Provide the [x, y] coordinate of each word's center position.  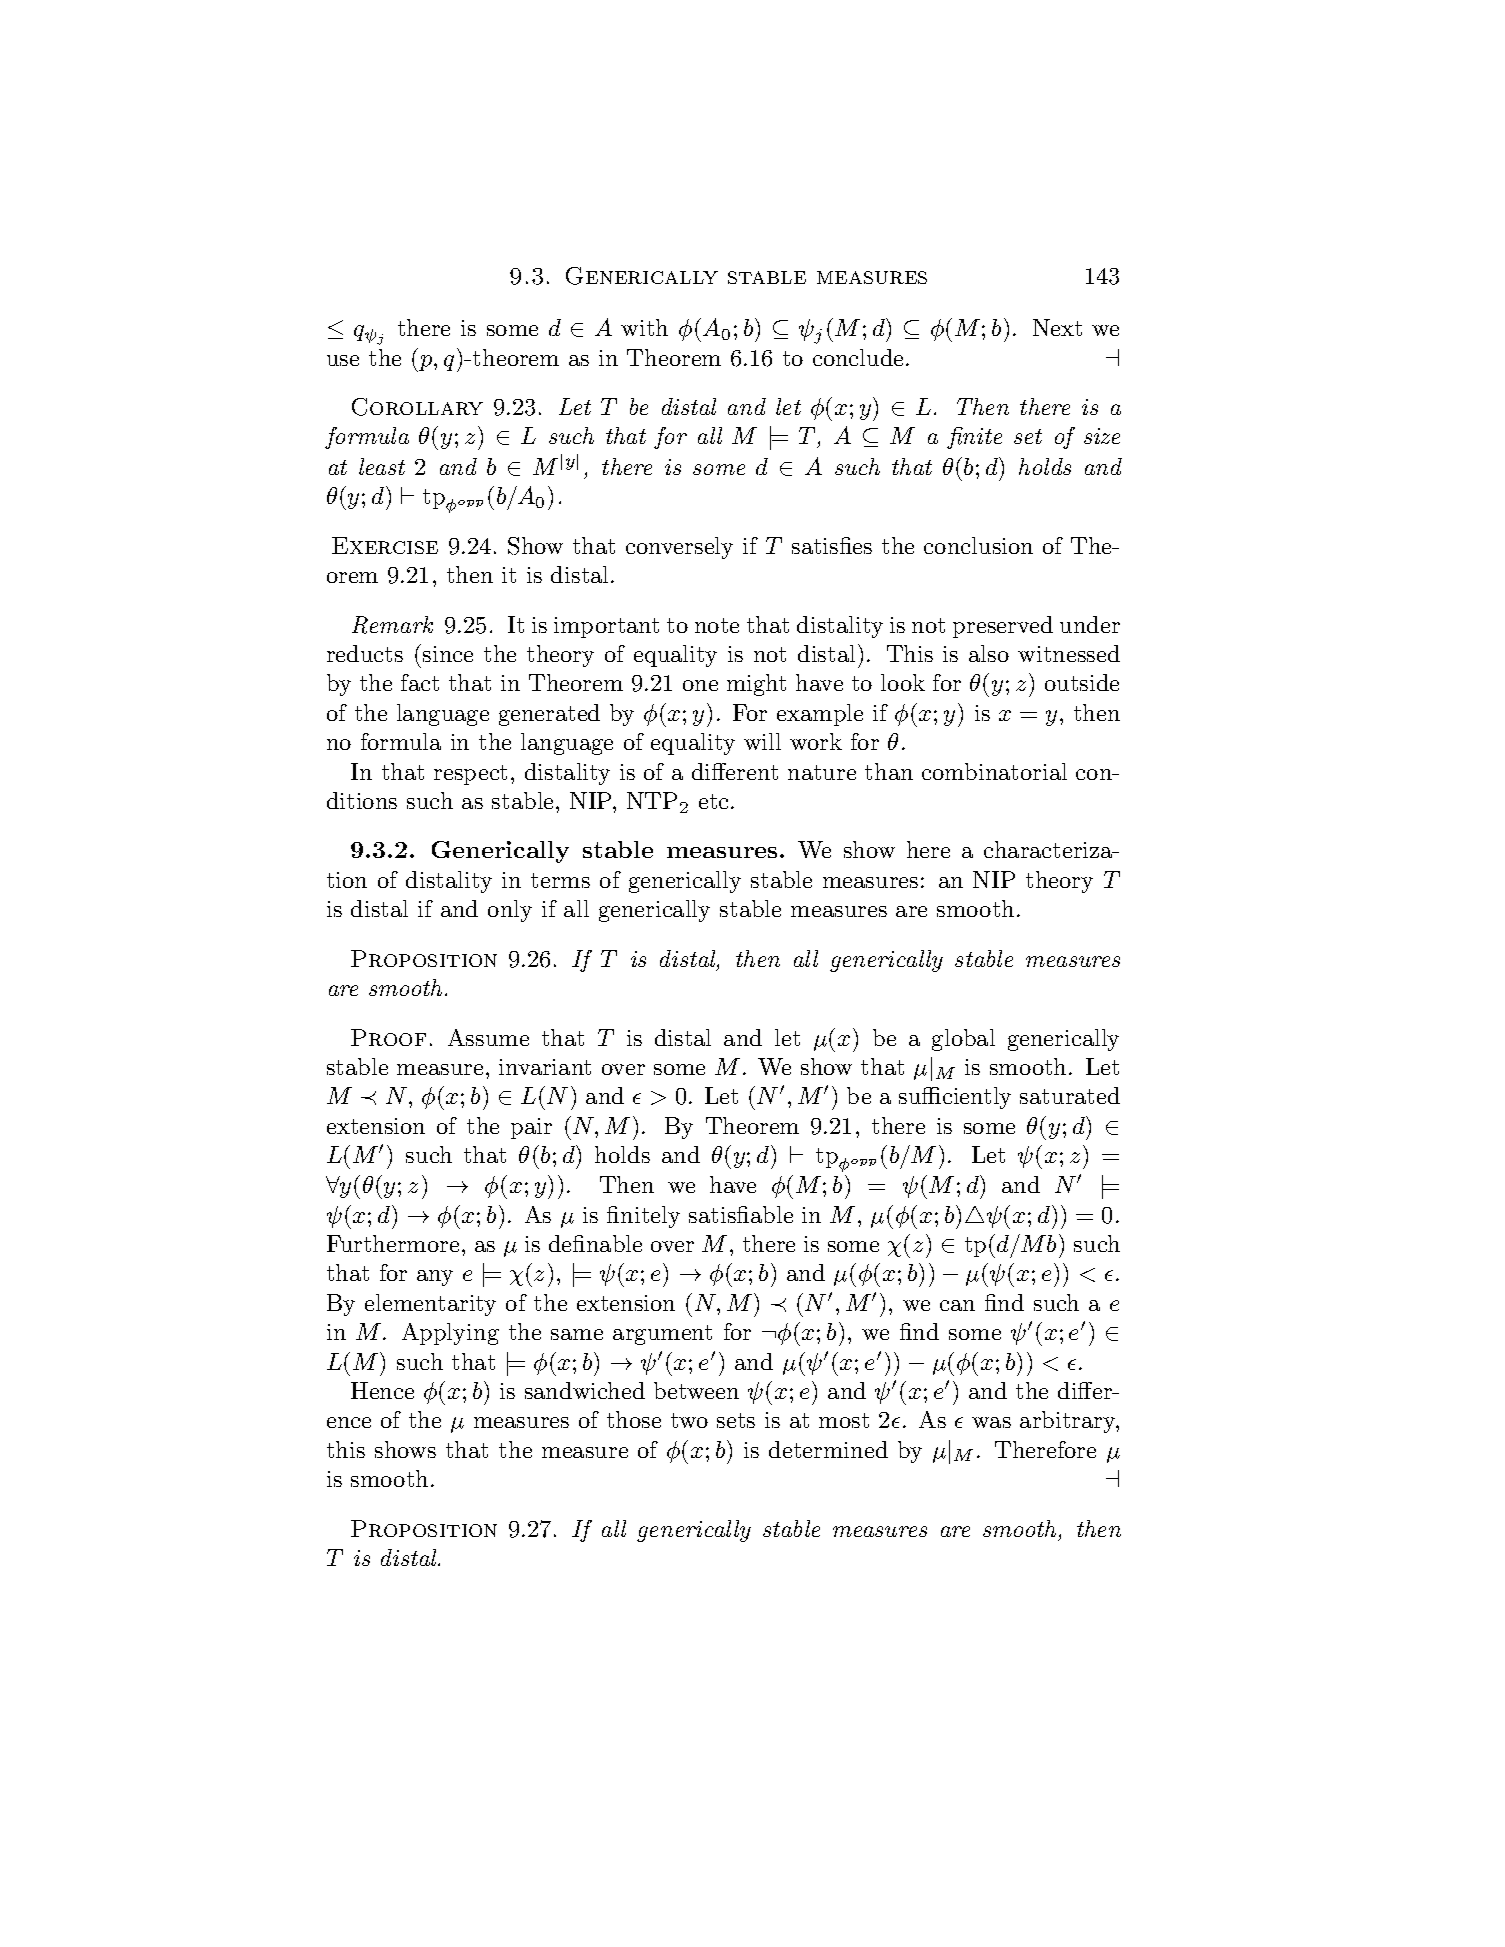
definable [595, 1243]
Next [1057, 327]
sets [736, 1420]
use [343, 360]
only [510, 911]
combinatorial [994, 771]
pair [531, 1128]
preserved [1003, 627]
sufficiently [955, 1098]
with [644, 327]
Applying [450, 1334]
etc [713, 801]
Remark [392, 625]
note [717, 625]
